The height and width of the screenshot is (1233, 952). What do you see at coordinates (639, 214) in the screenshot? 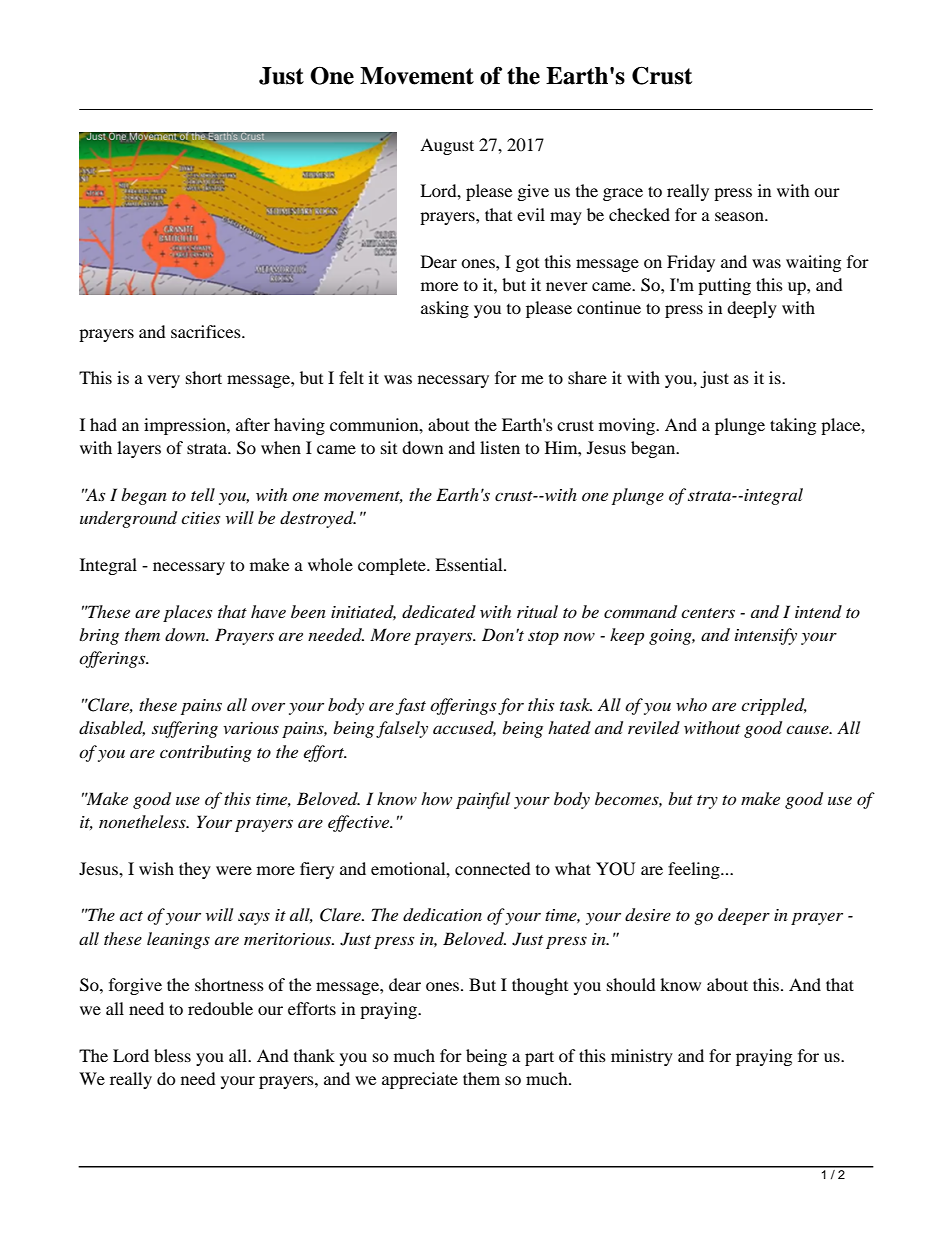
I see `checked` at bounding box center [639, 214].
